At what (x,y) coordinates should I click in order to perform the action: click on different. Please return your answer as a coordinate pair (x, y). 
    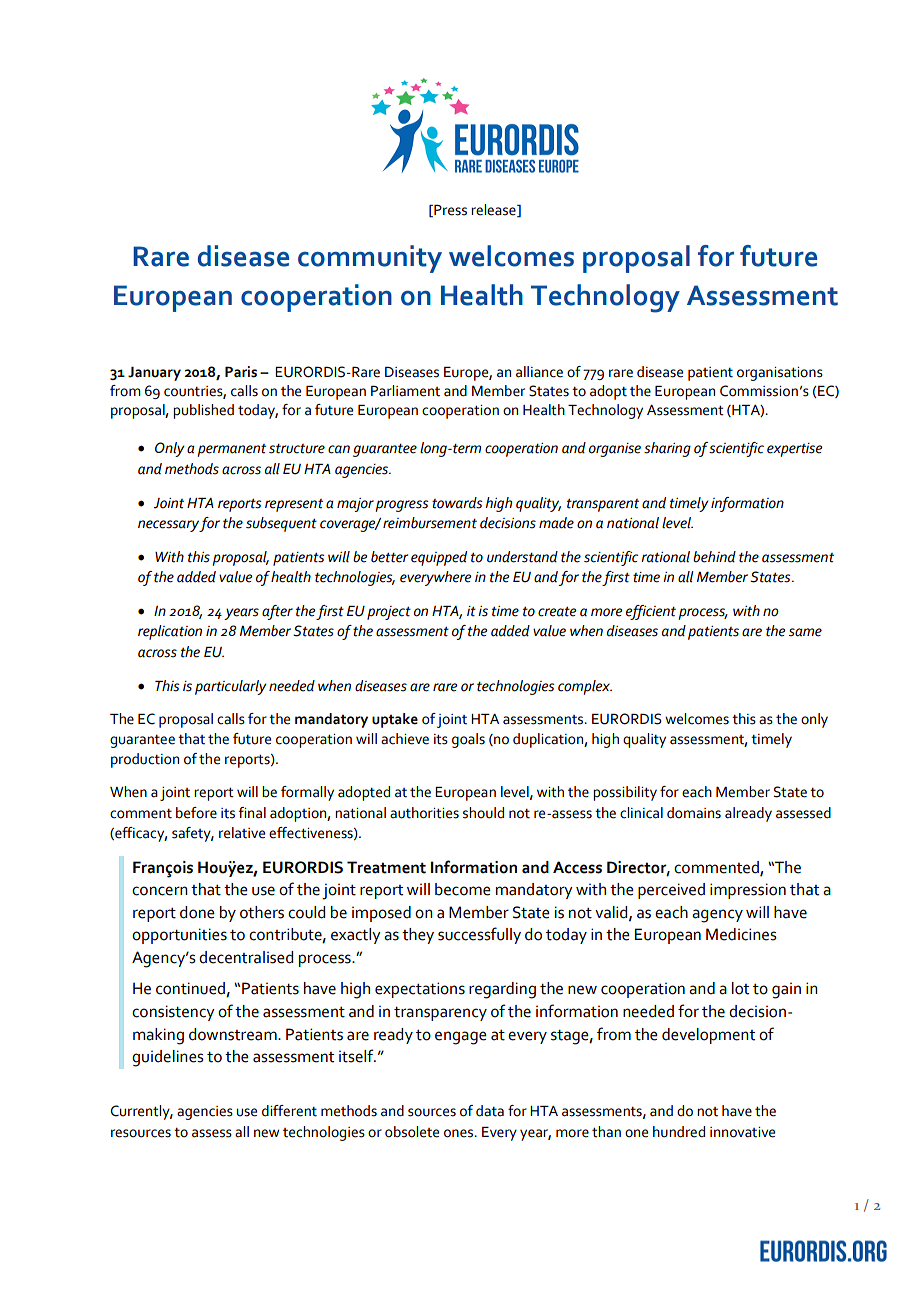
    Looking at the image, I should click on (289, 1111).
